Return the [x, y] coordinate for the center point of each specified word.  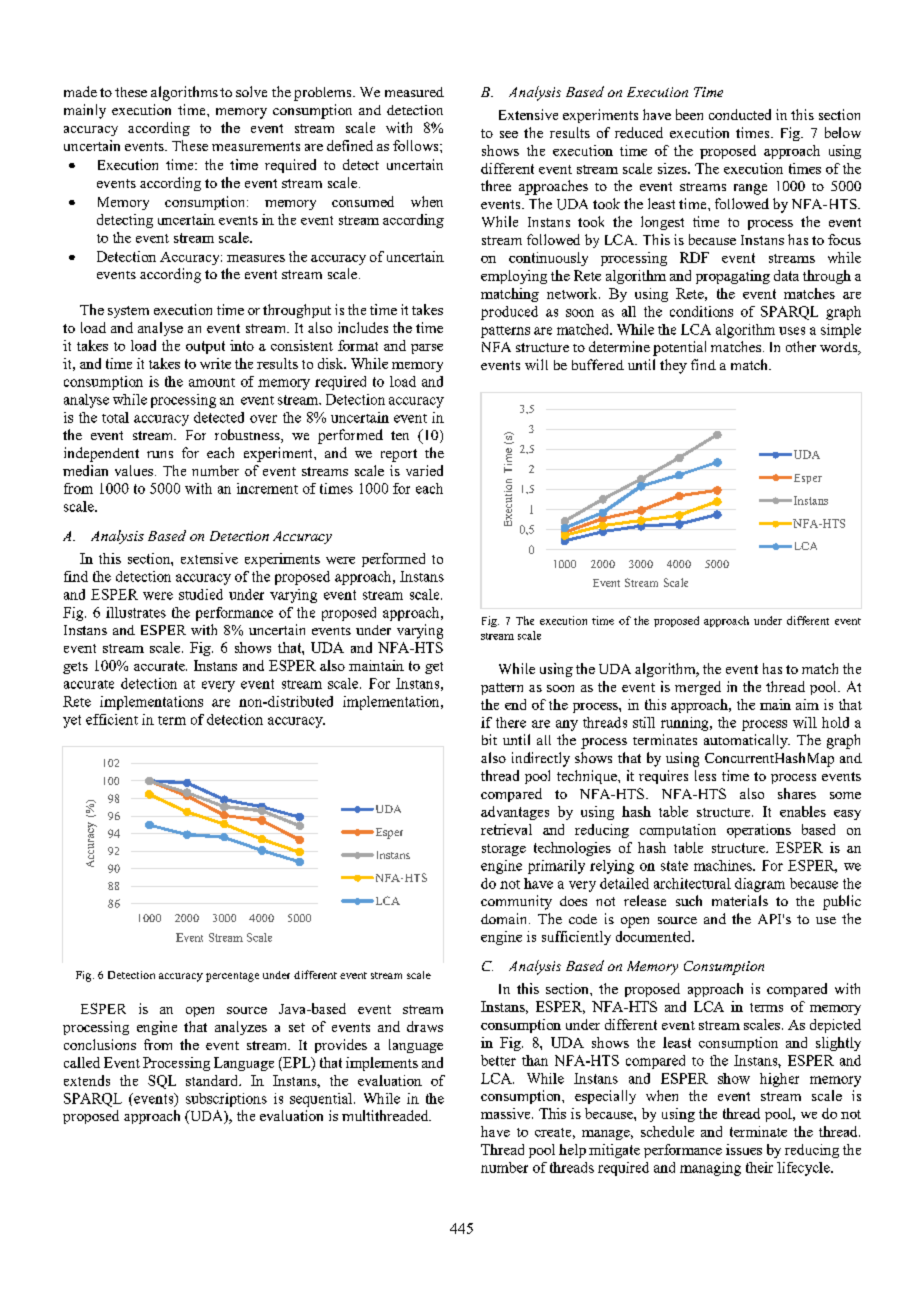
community [516, 902]
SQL [162, 1082]
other [801, 346]
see [509, 134]
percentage [232, 977]
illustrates [136, 612]
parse [427, 349]
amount [212, 382]
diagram [760, 885]
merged [698, 688]
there [511, 722]
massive [507, 1113]
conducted [740, 114]
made [80, 91]
